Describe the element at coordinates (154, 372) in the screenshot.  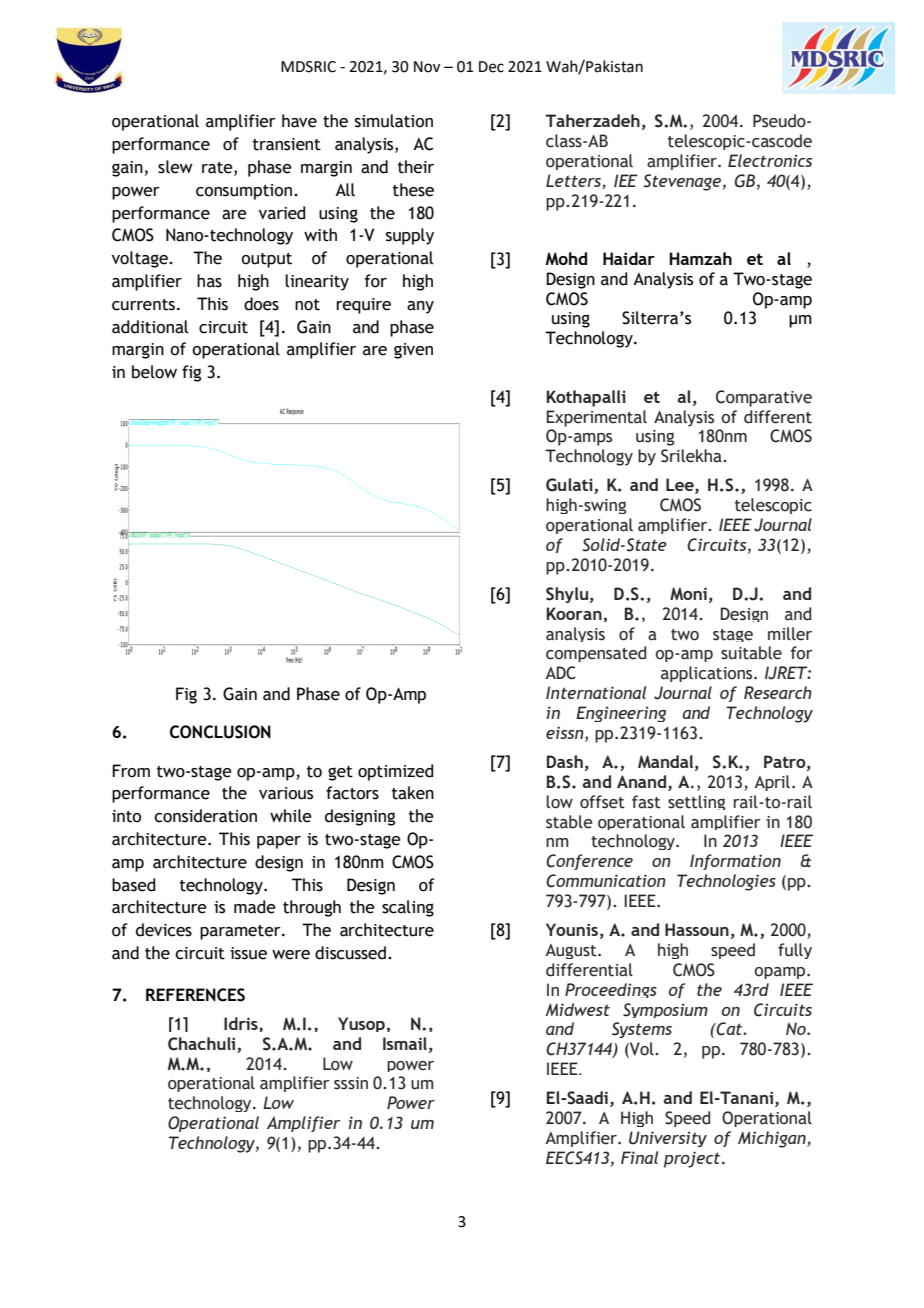
I see `below` at that location.
